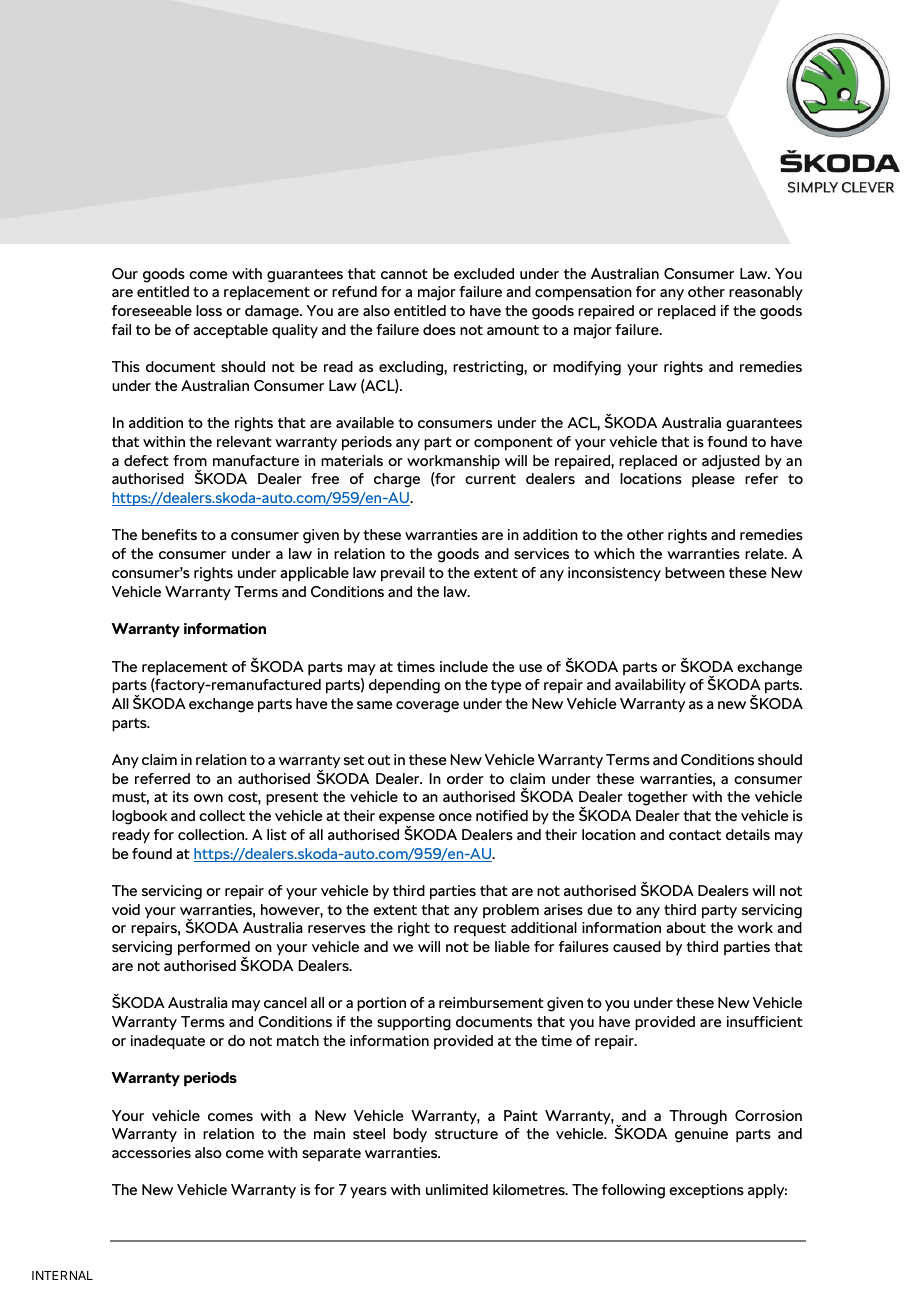  Describe the element at coordinates (152, 310) in the screenshot. I see `foreseeable` at that location.
